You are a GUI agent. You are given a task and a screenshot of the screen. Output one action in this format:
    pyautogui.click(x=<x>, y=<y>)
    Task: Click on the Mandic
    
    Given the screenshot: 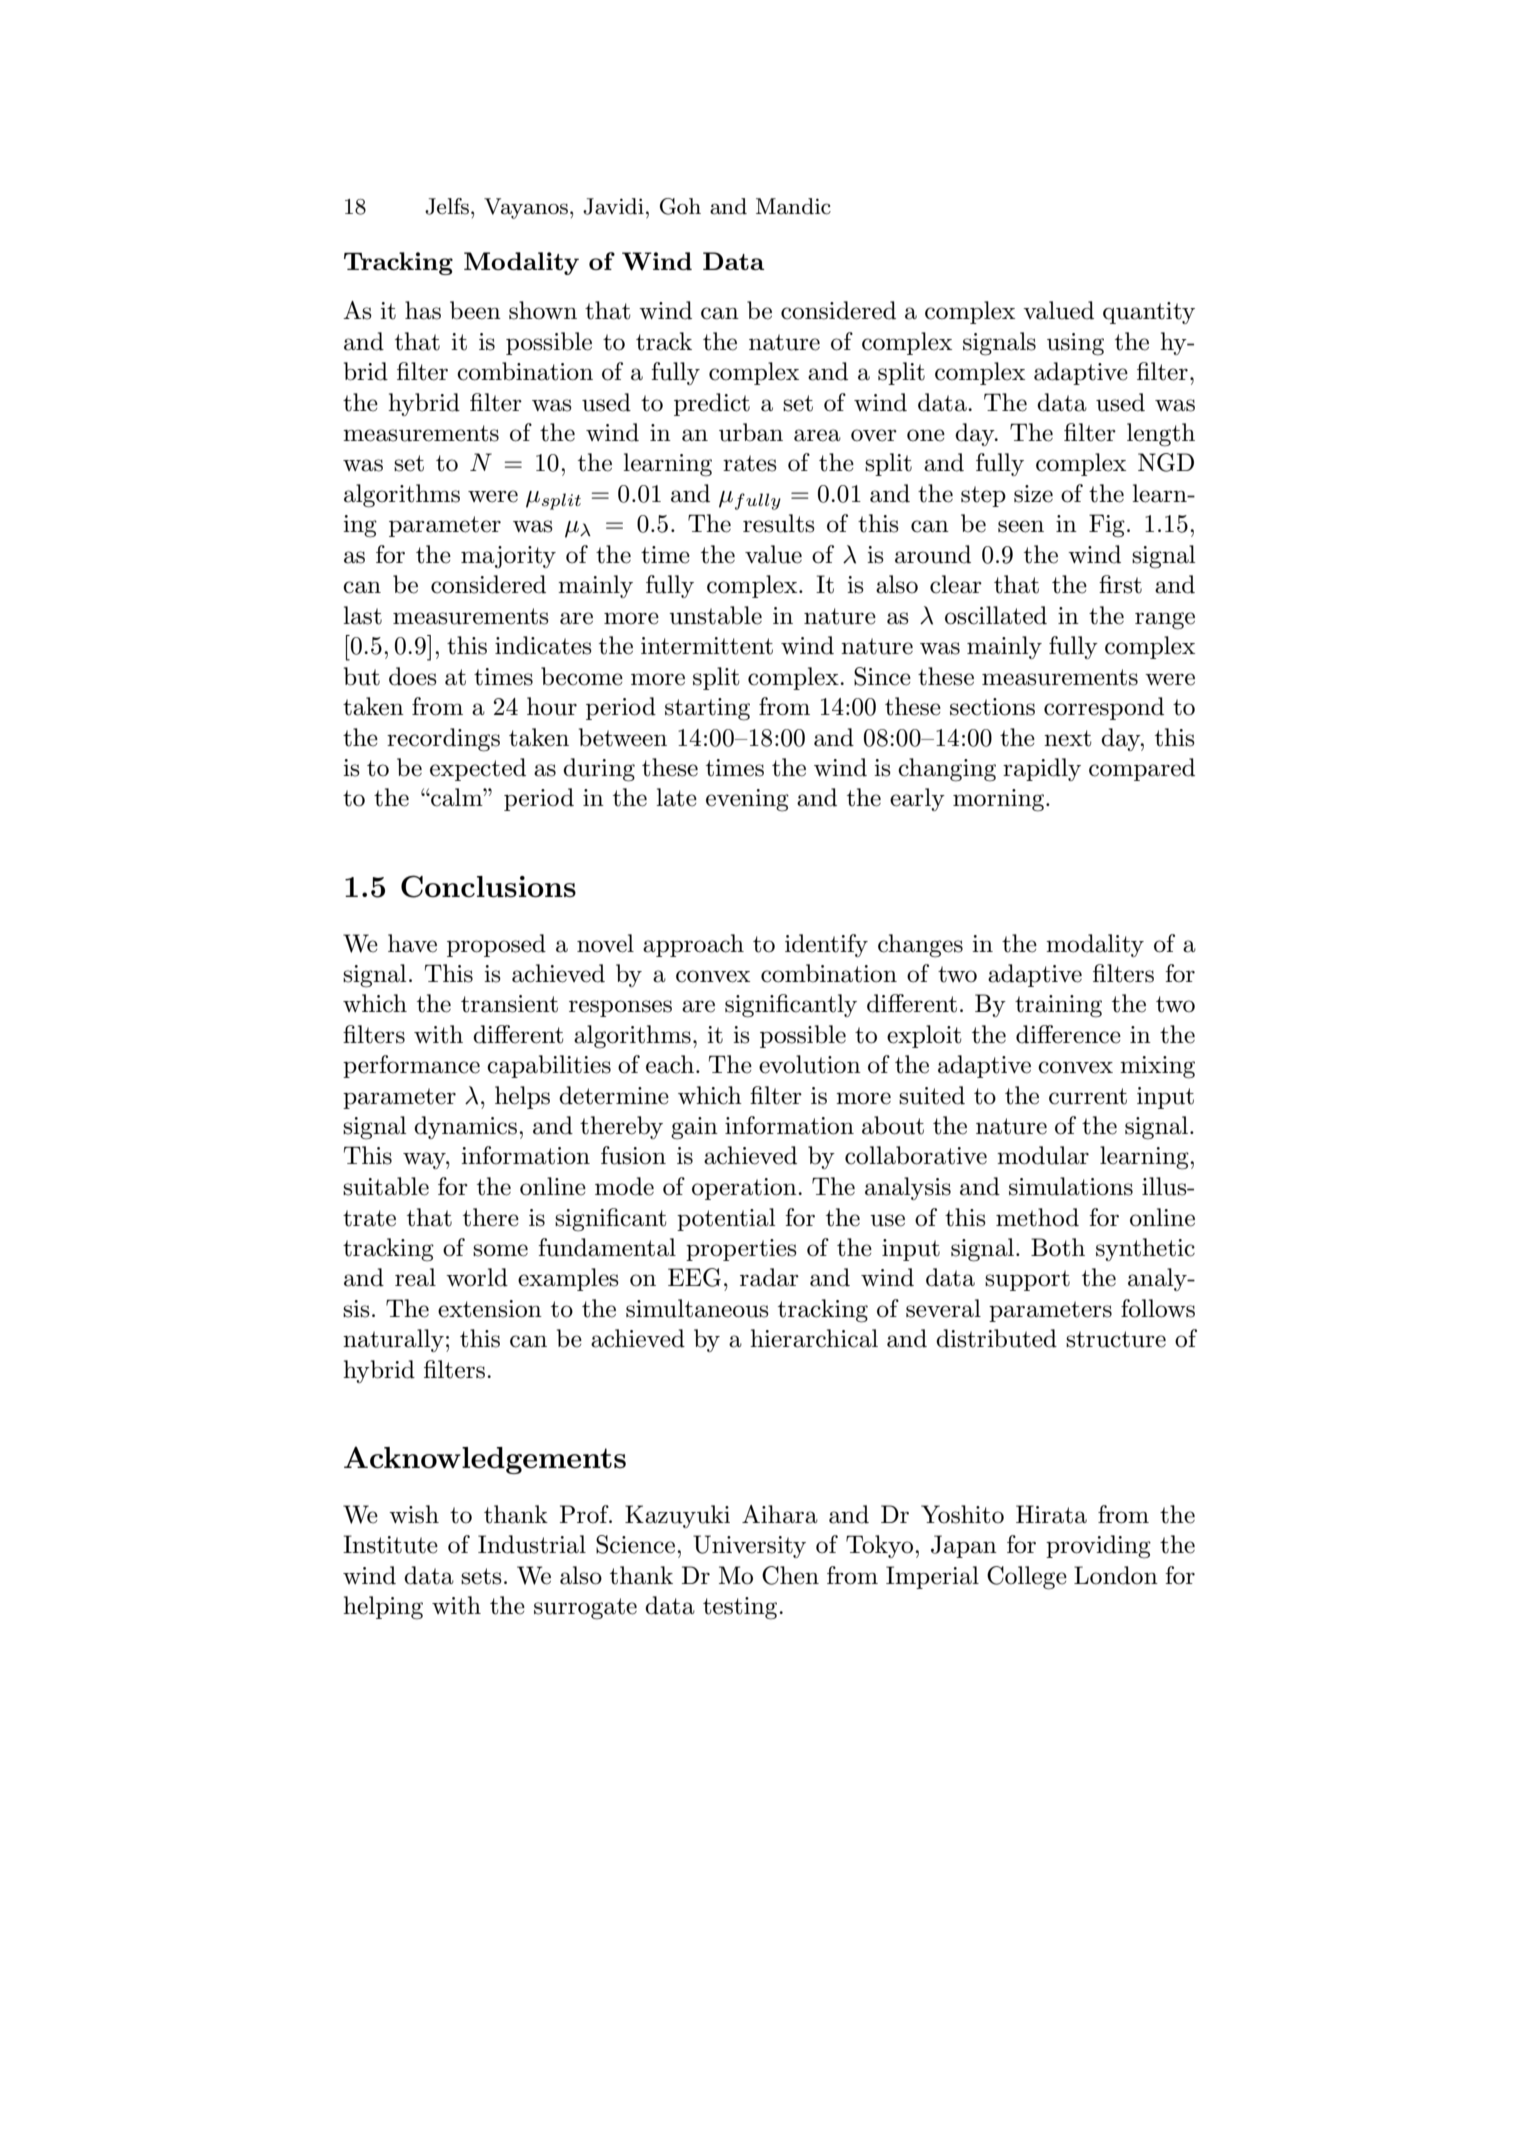 What is the action you would take?
    pyautogui.click(x=793, y=206)
